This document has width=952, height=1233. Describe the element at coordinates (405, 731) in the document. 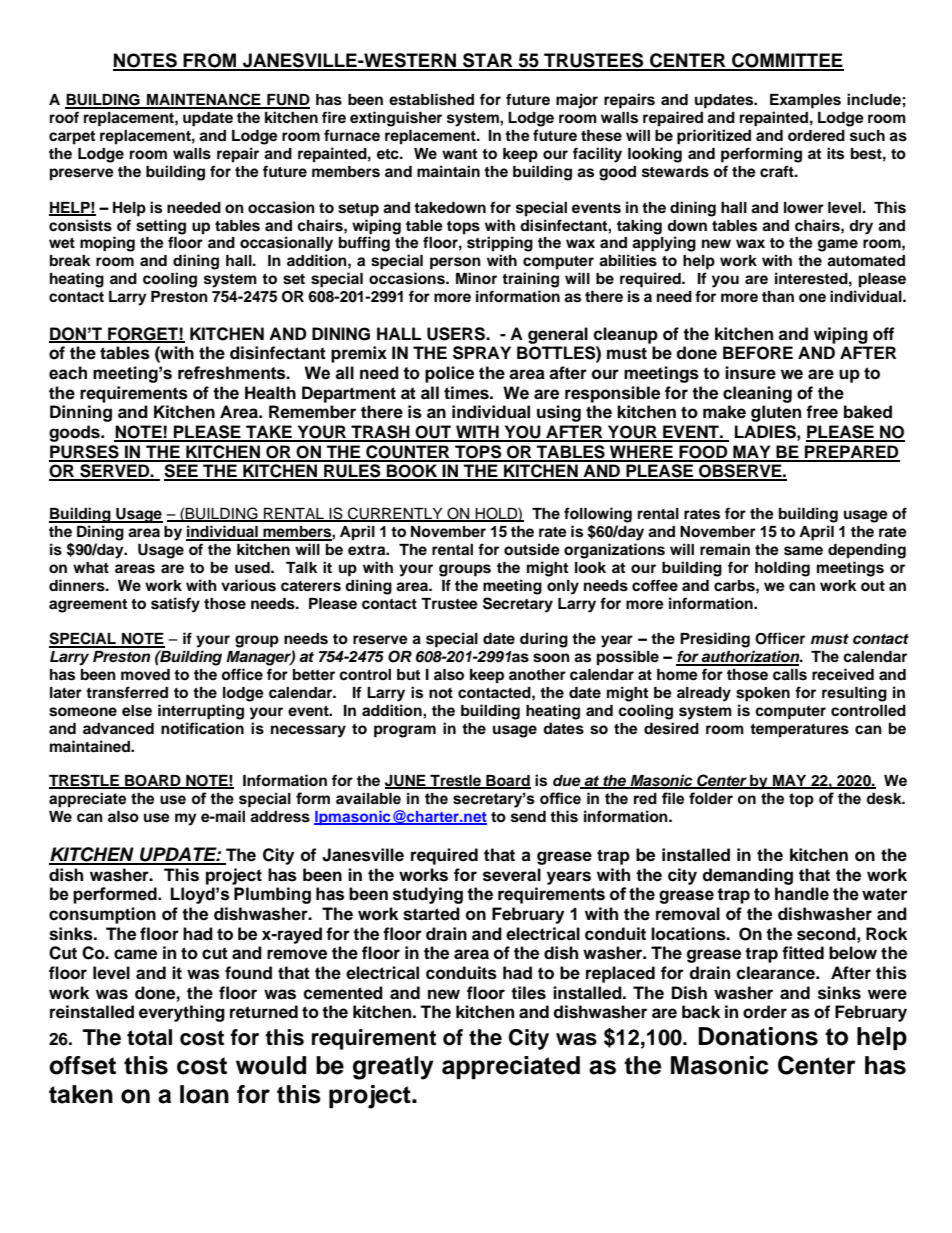

I see `program` at that location.
